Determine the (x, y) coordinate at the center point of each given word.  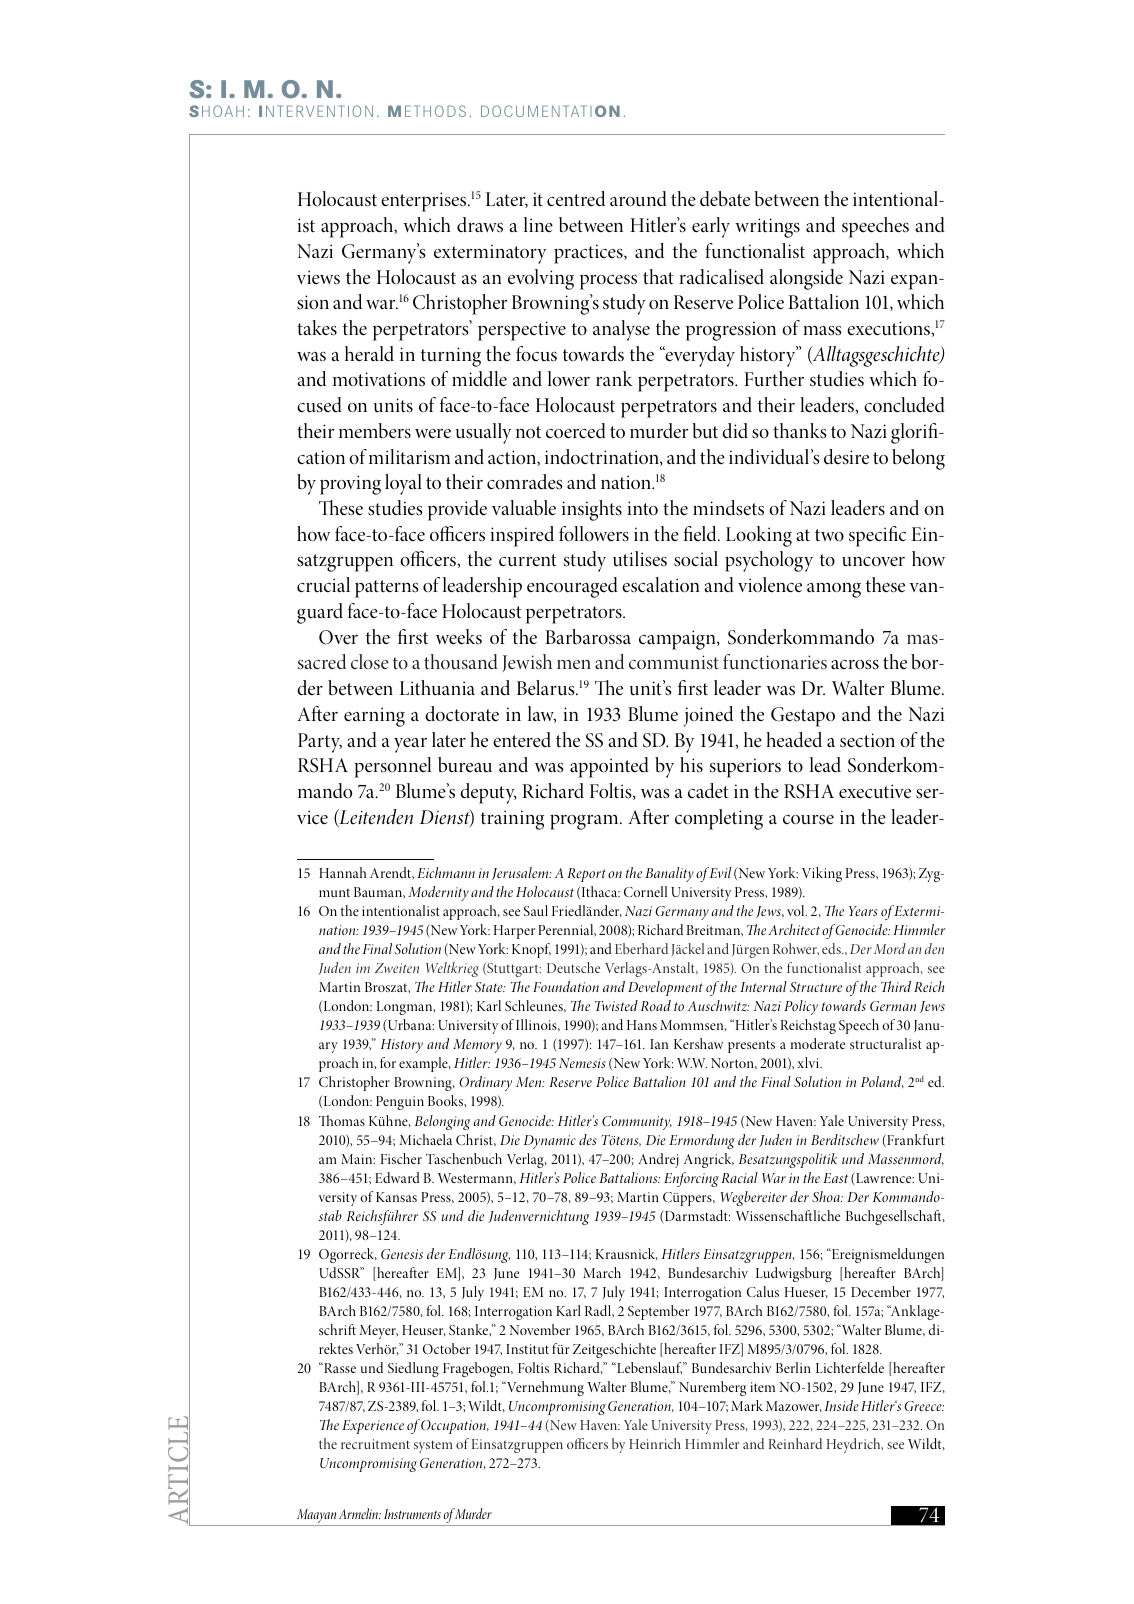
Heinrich (655, 1443)
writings (767, 228)
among (834, 590)
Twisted (616, 1005)
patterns (387, 589)
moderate (818, 1043)
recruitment (375, 1444)
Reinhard (795, 1443)
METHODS (427, 111)
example (424, 1064)
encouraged (572, 587)
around (638, 199)
